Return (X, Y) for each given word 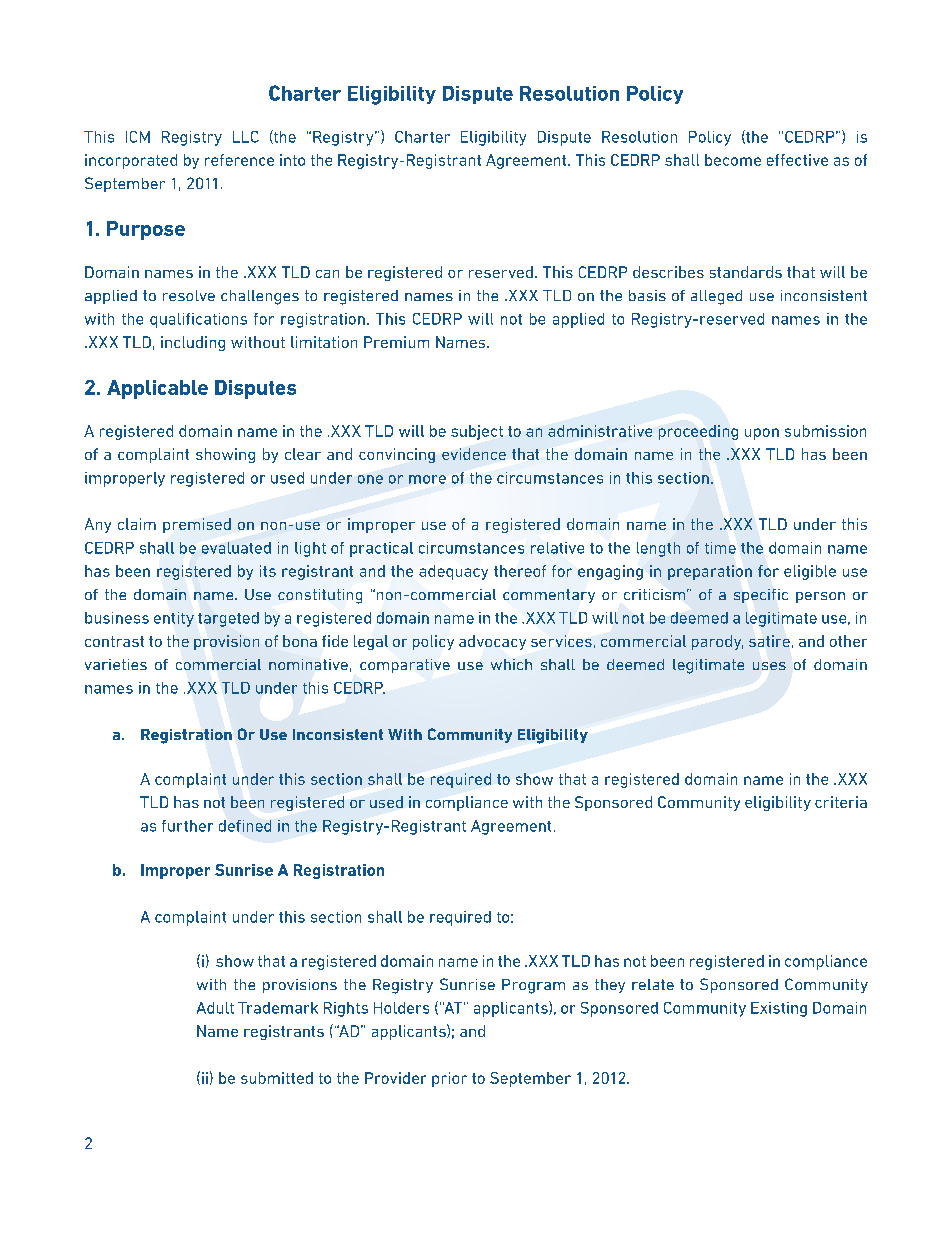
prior (449, 1079)
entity (174, 619)
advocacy (492, 642)
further (187, 826)
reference (239, 160)
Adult (215, 1008)
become (733, 160)
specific (761, 596)
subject (477, 432)
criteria (841, 802)
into (292, 160)
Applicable (157, 389)
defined (245, 826)
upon (762, 434)
